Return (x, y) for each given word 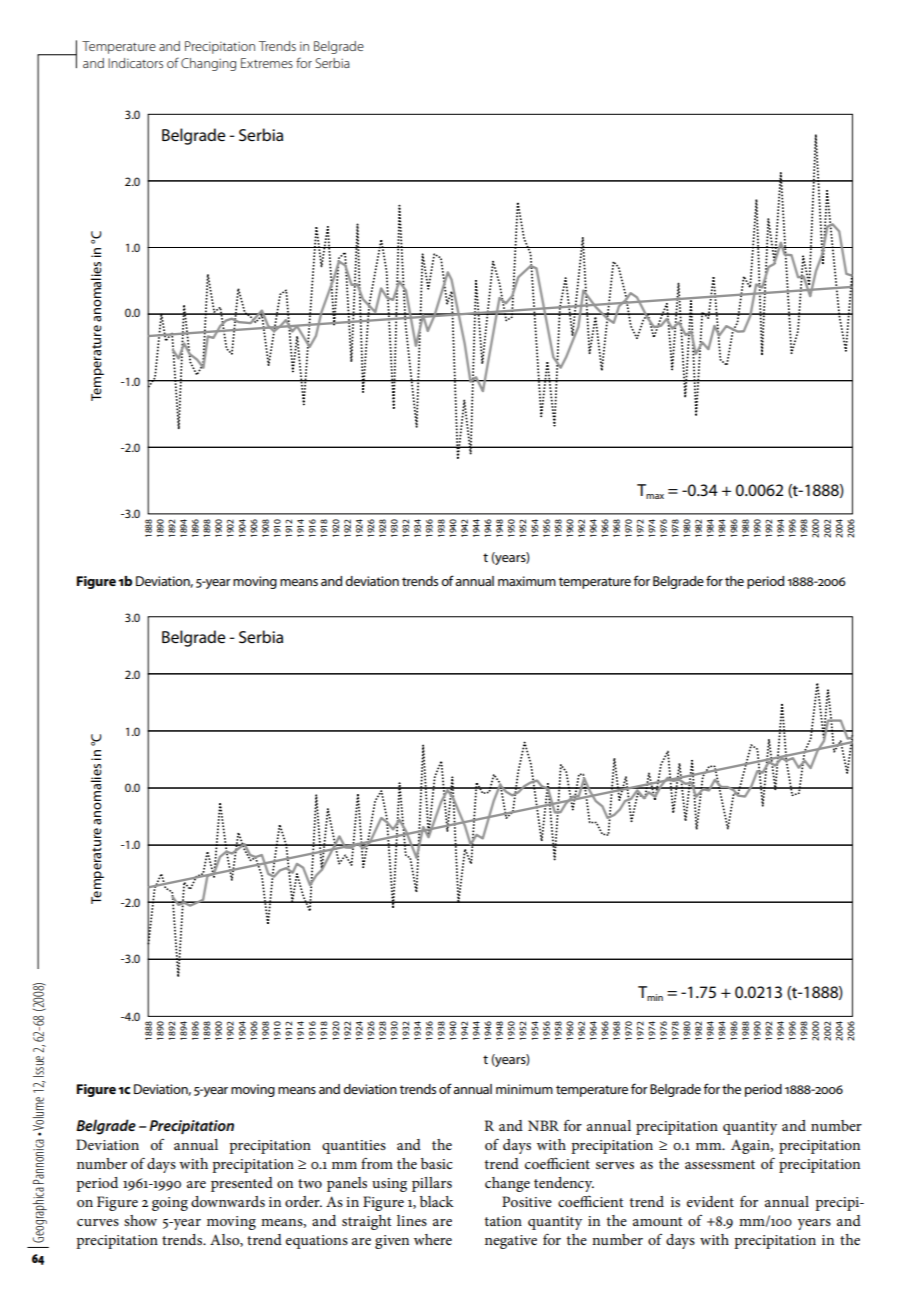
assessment (720, 1164)
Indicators (135, 63)
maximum (527, 581)
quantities (354, 1147)
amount (658, 1221)
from (377, 1163)
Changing (208, 64)
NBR (543, 1125)
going (170, 1204)
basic (437, 1163)
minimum (524, 1089)
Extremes (267, 63)
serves (615, 1165)
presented (242, 1184)
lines (412, 1220)
